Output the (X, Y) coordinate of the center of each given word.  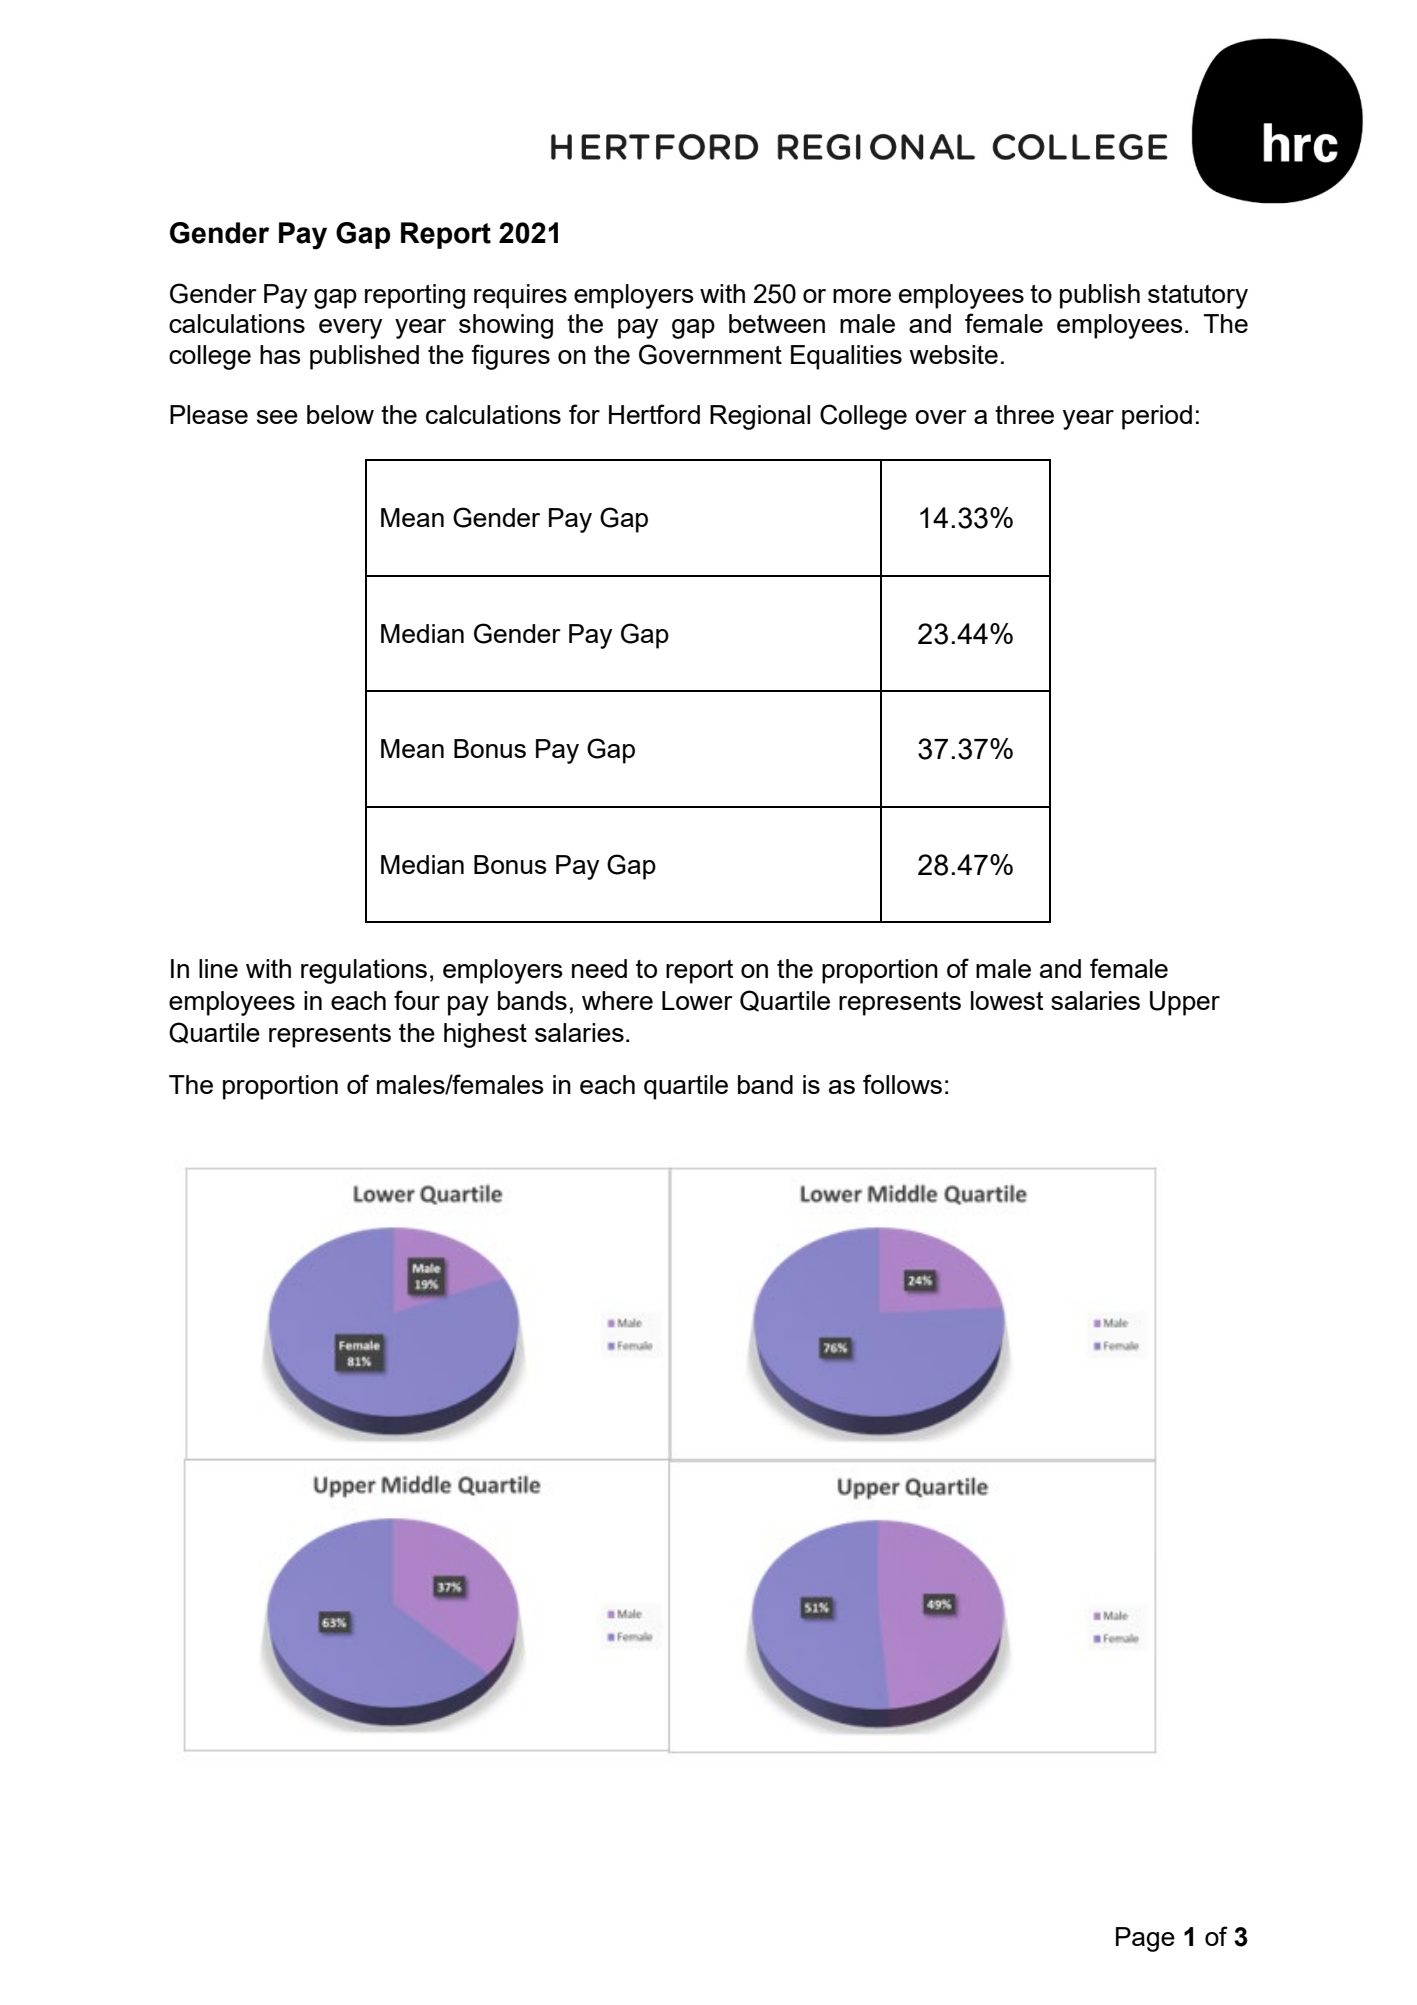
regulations (364, 971)
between (777, 323)
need (599, 968)
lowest (1007, 1000)
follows (902, 1084)
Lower (697, 1000)
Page (1145, 1939)
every (350, 329)
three (1024, 414)
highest (485, 1035)
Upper (1185, 1003)
